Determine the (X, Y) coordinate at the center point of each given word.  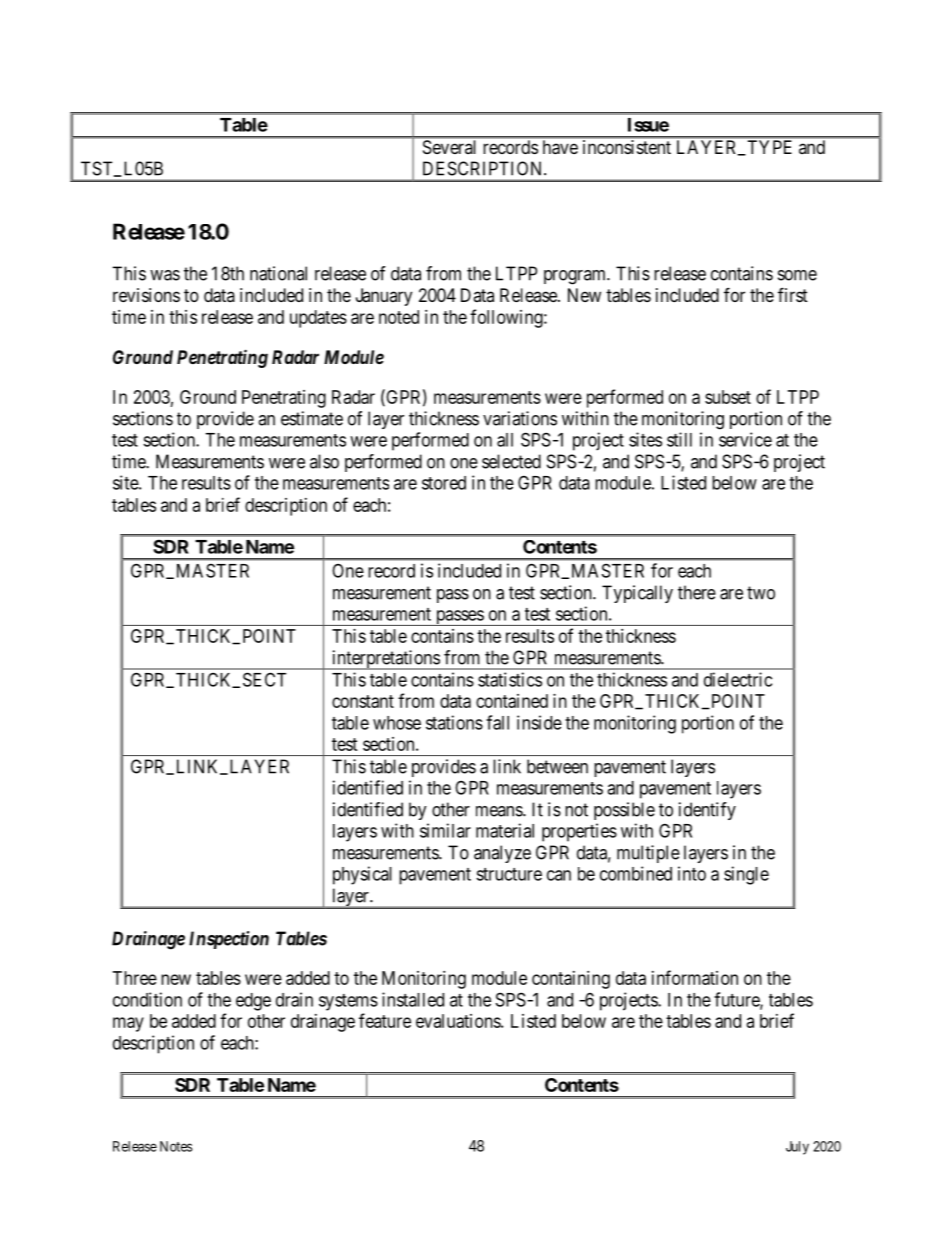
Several (449, 147)
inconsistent (627, 147)
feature (385, 1020)
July (797, 1148)
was (165, 275)
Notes (176, 1146)
